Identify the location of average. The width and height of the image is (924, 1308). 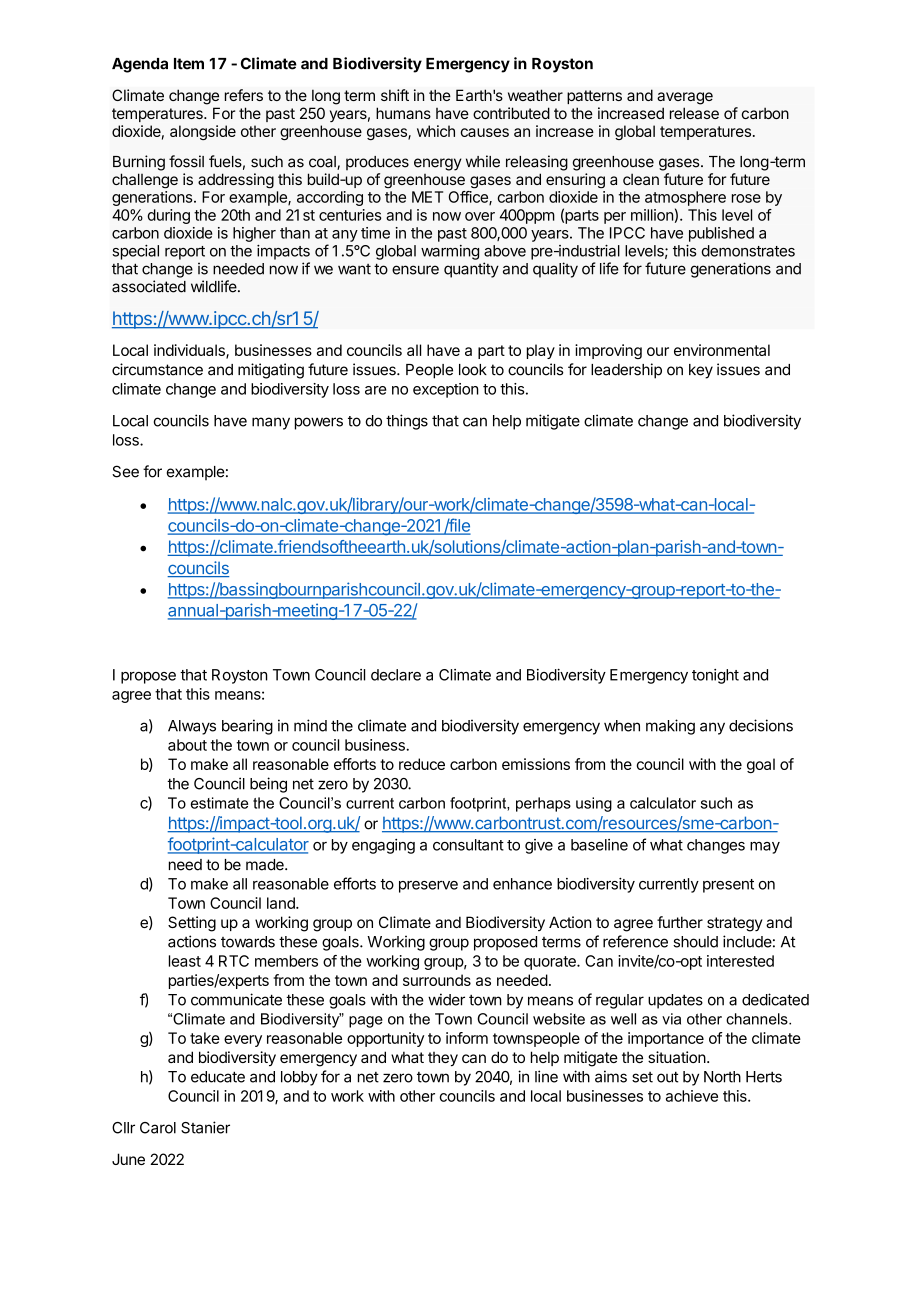
(685, 98).
